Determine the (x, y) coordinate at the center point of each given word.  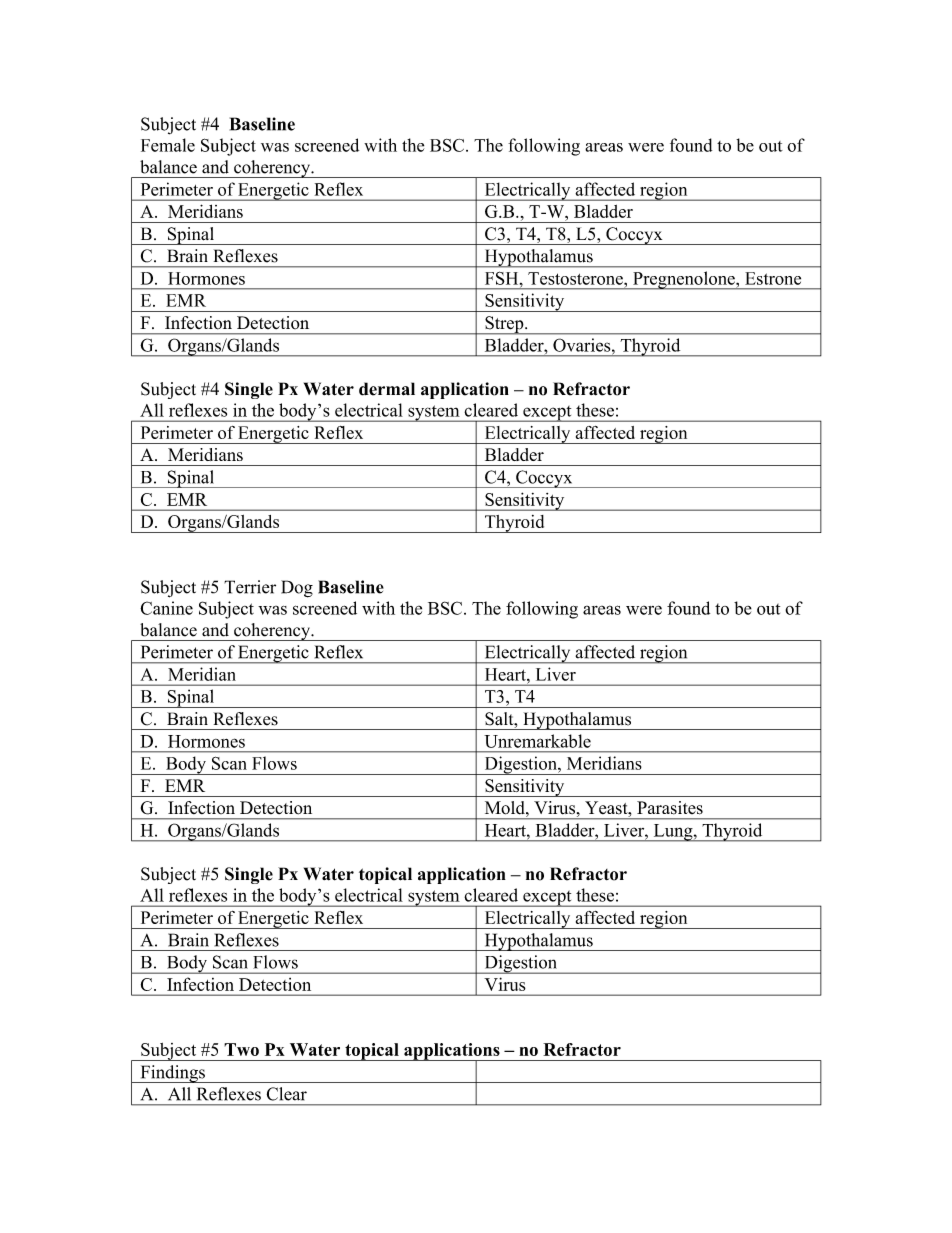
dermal (387, 389)
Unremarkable (537, 741)
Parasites (670, 808)
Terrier (250, 587)
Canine (166, 608)
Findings (172, 1074)
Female (168, 145)
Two (241, 1049)
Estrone (773, 278)
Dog (297, 589)
